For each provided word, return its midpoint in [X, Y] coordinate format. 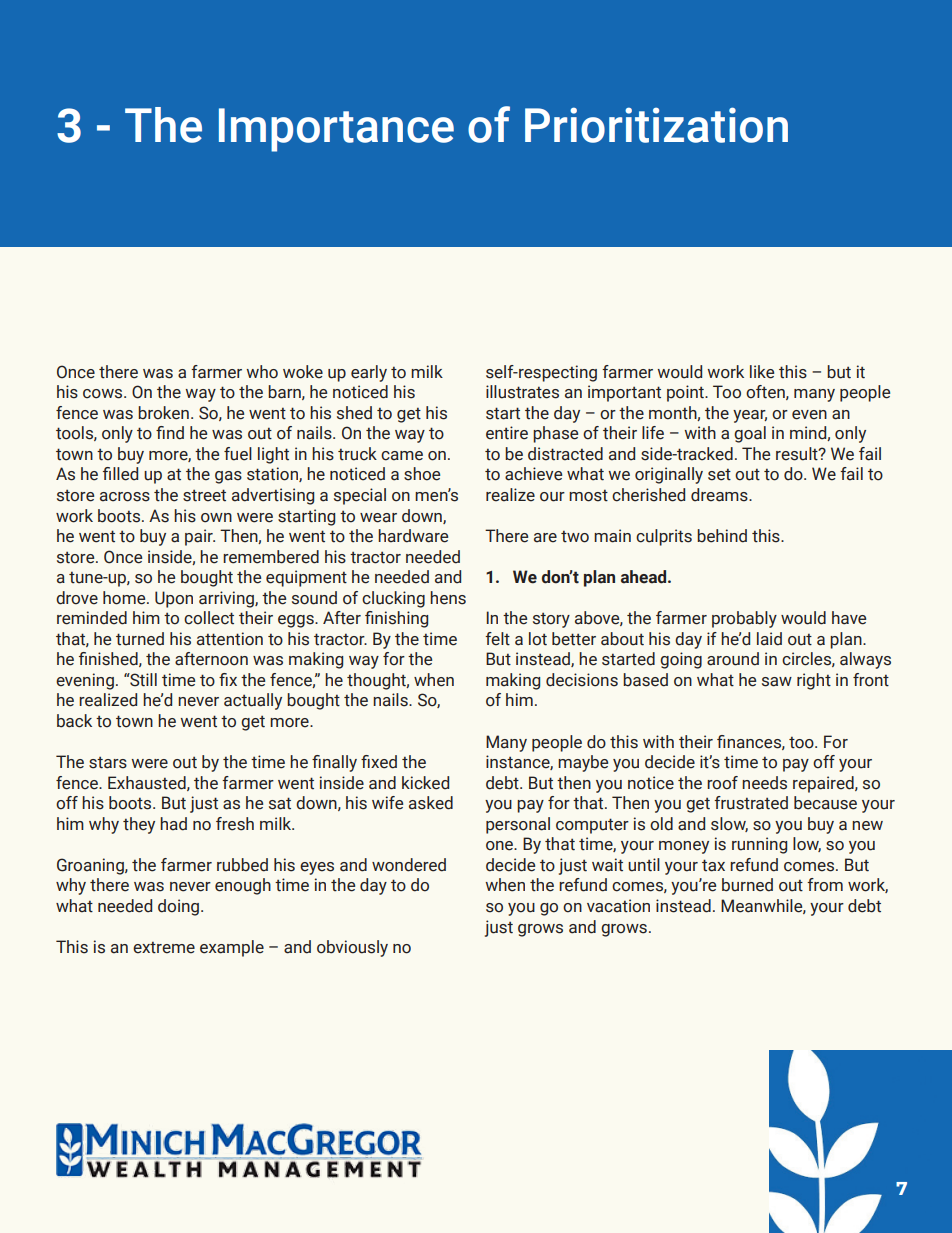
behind [722, 536]
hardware [413, 536]
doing [180, 907]
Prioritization [656, 125]
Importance [336, 130]
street [204, 495]
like [762, 372]
